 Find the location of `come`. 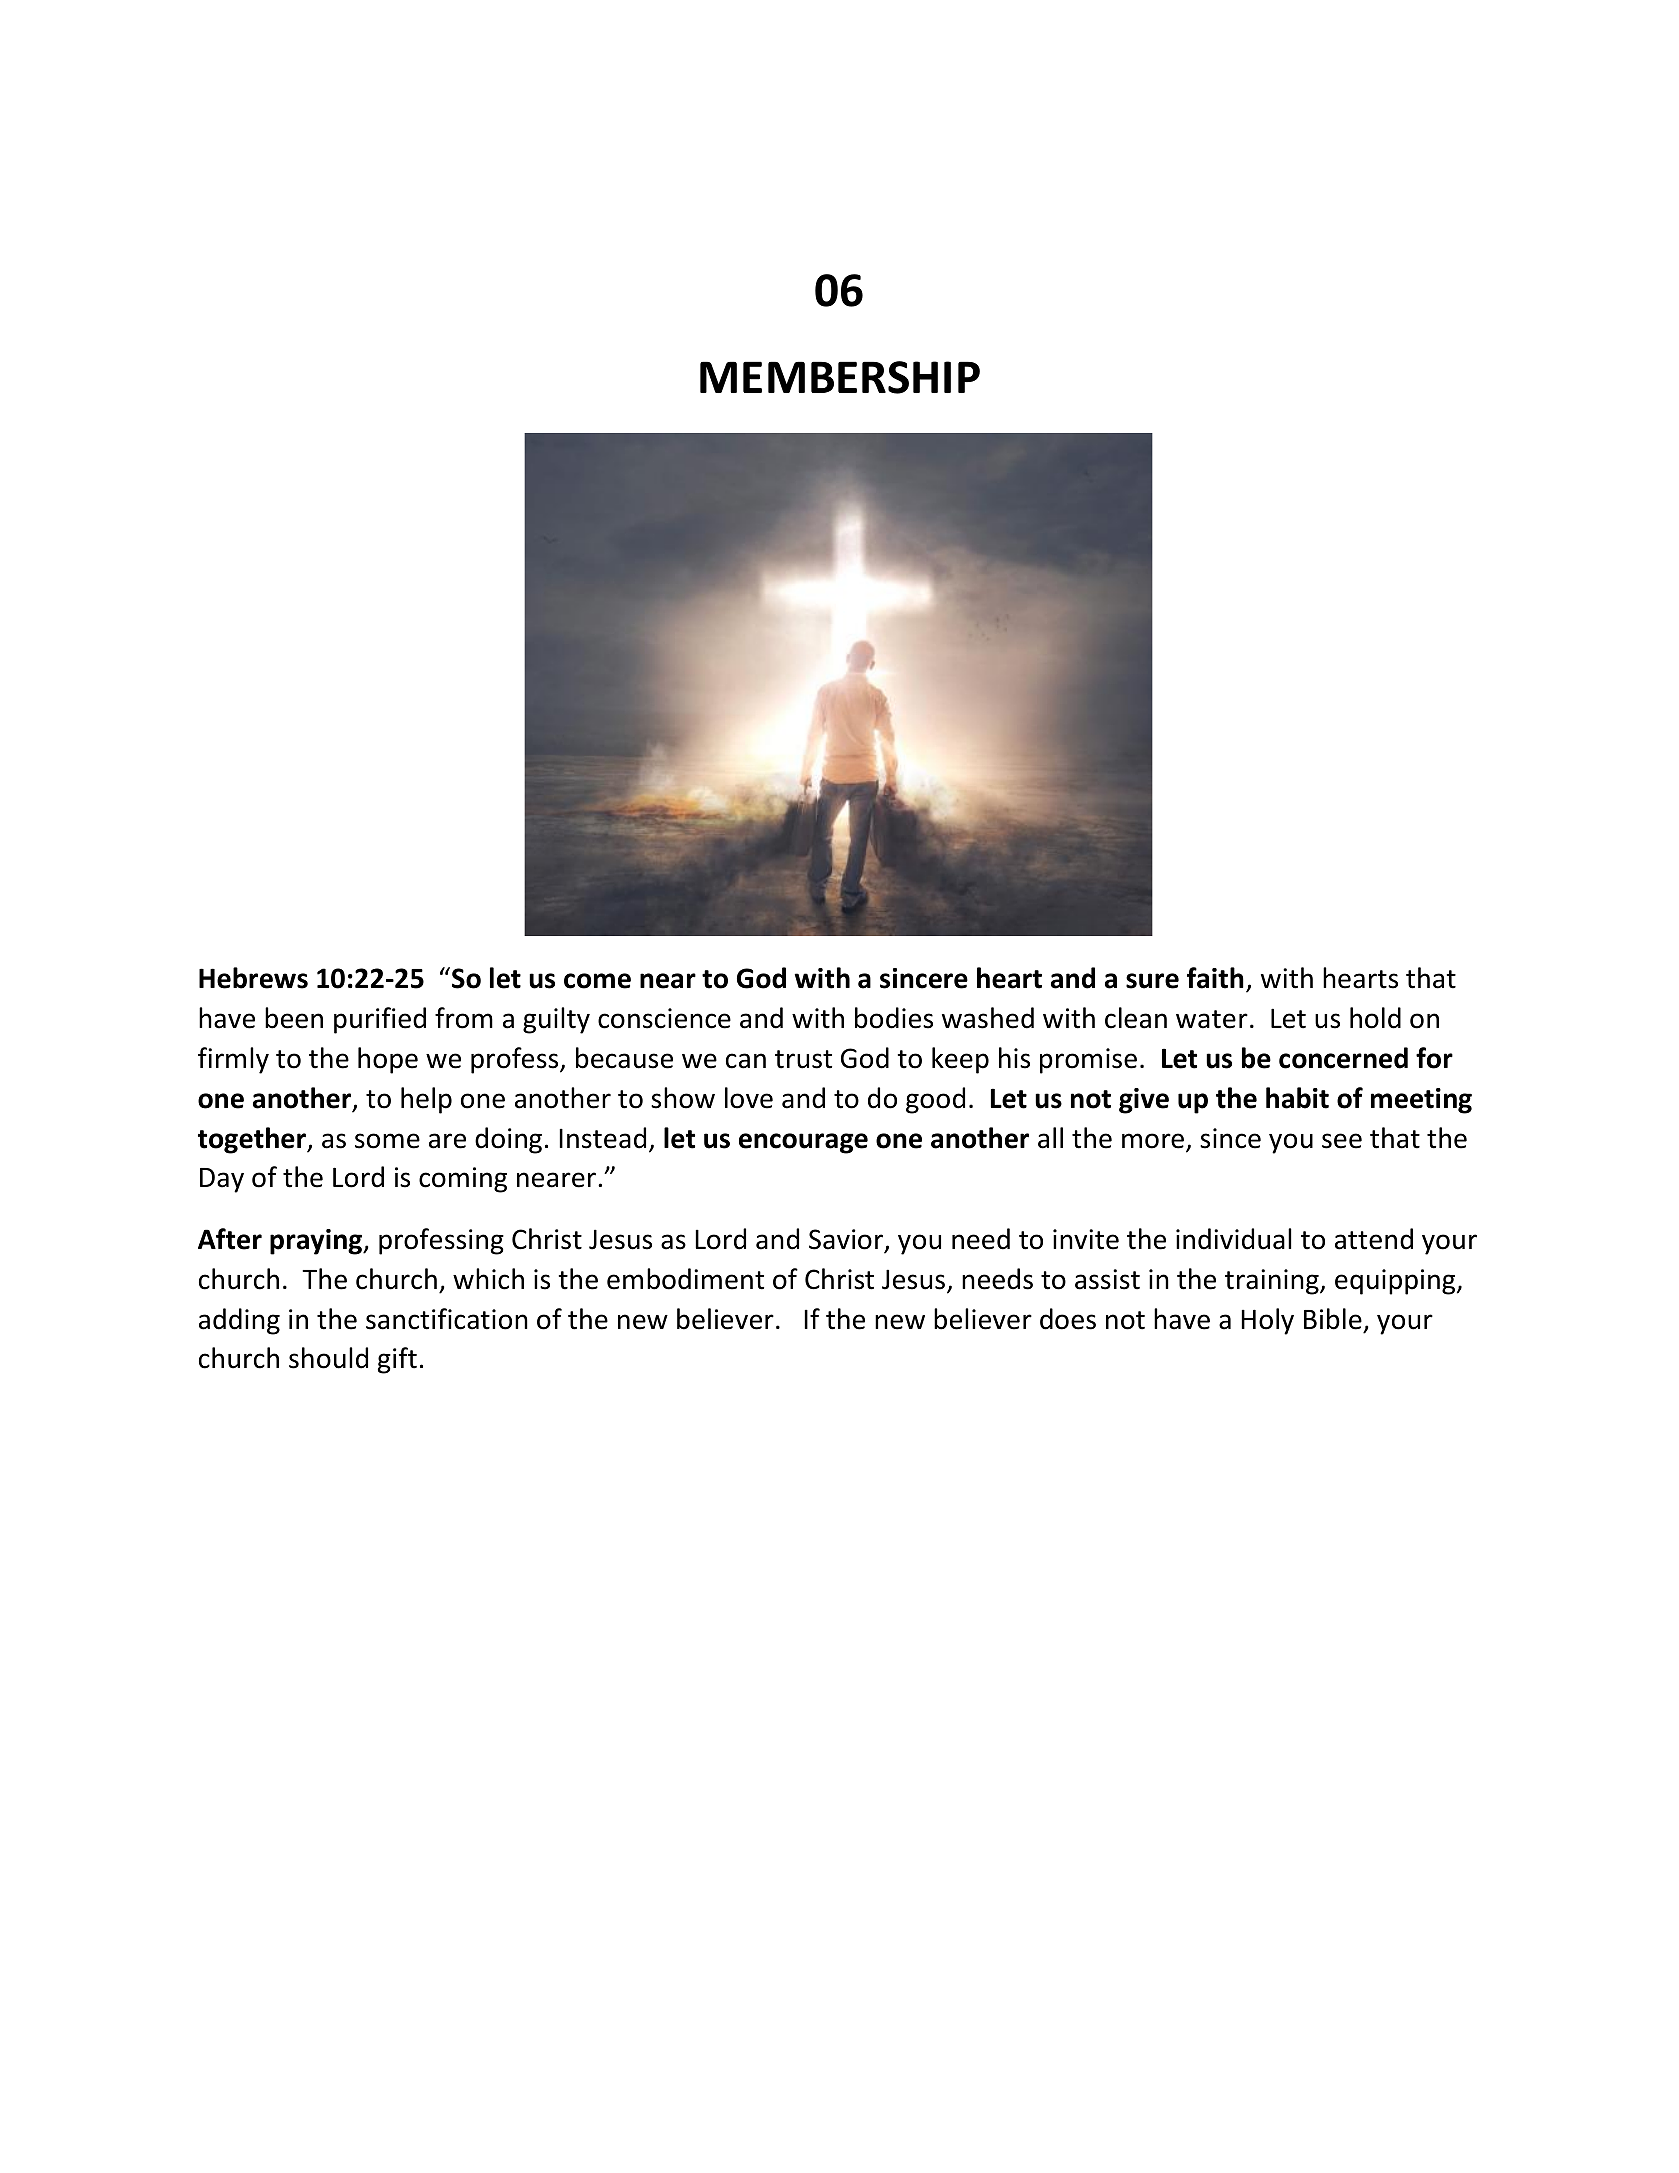

come is located at coordinates (597, 981).
